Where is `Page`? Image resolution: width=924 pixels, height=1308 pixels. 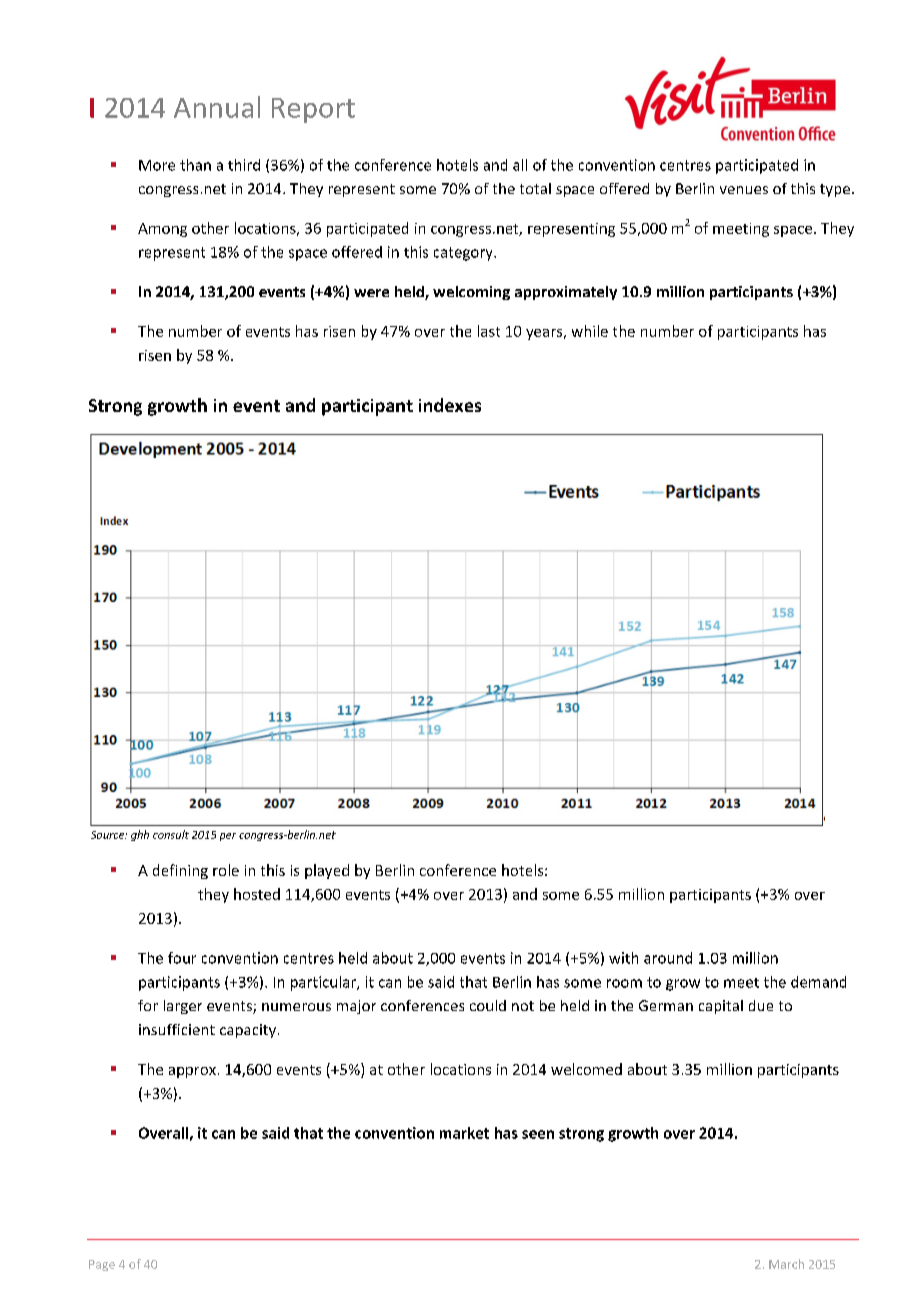
Page is located at coordinates (102, 1265).
